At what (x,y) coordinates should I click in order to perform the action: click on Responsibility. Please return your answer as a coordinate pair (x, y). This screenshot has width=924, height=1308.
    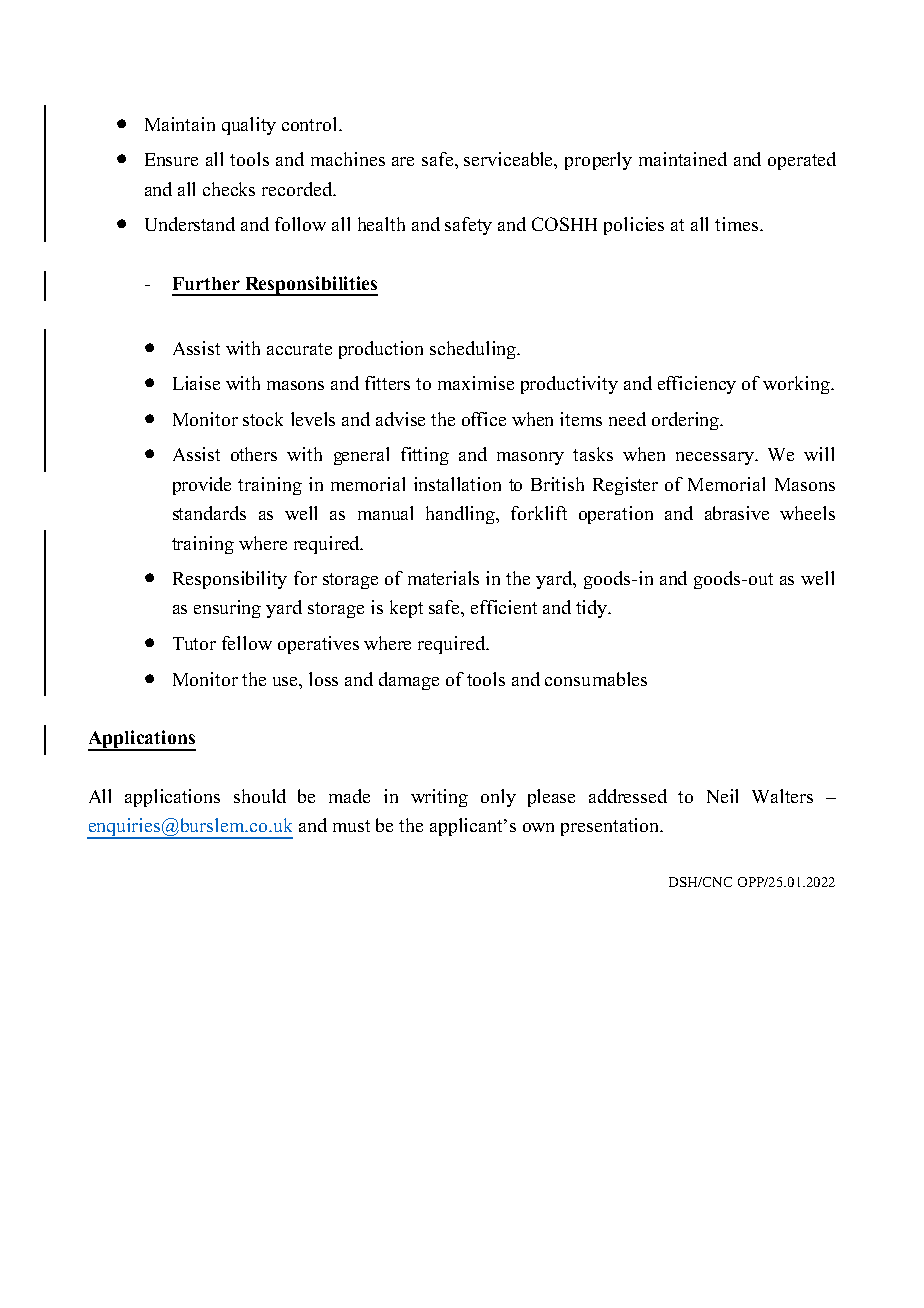
    Looking at the image, I should click on (230, 580).
